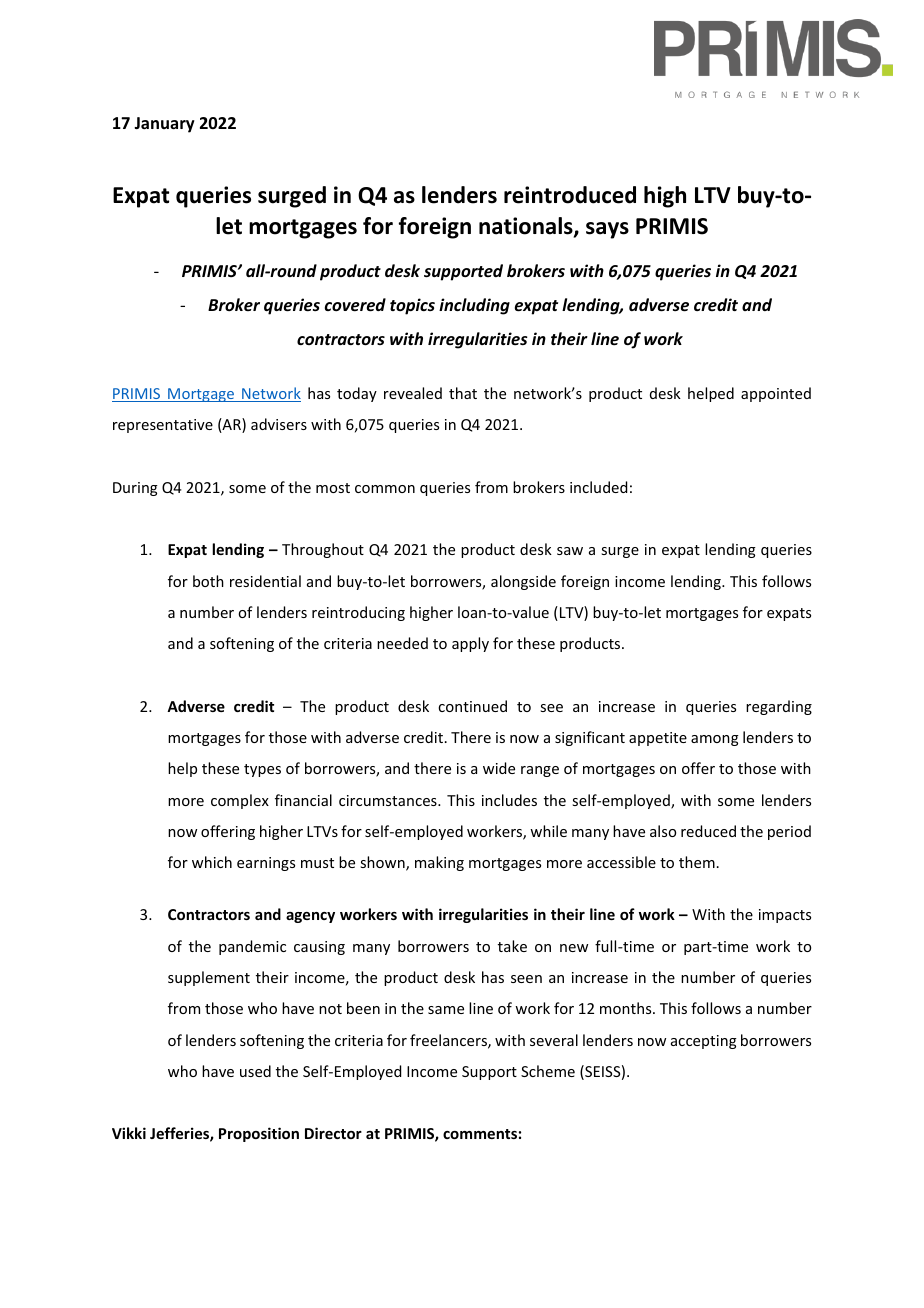 The height and width of the page is (1308, 924). What do you see at coordinates (527, 227) in the page?
I see `nationals` at bounding box center [527, 227].
